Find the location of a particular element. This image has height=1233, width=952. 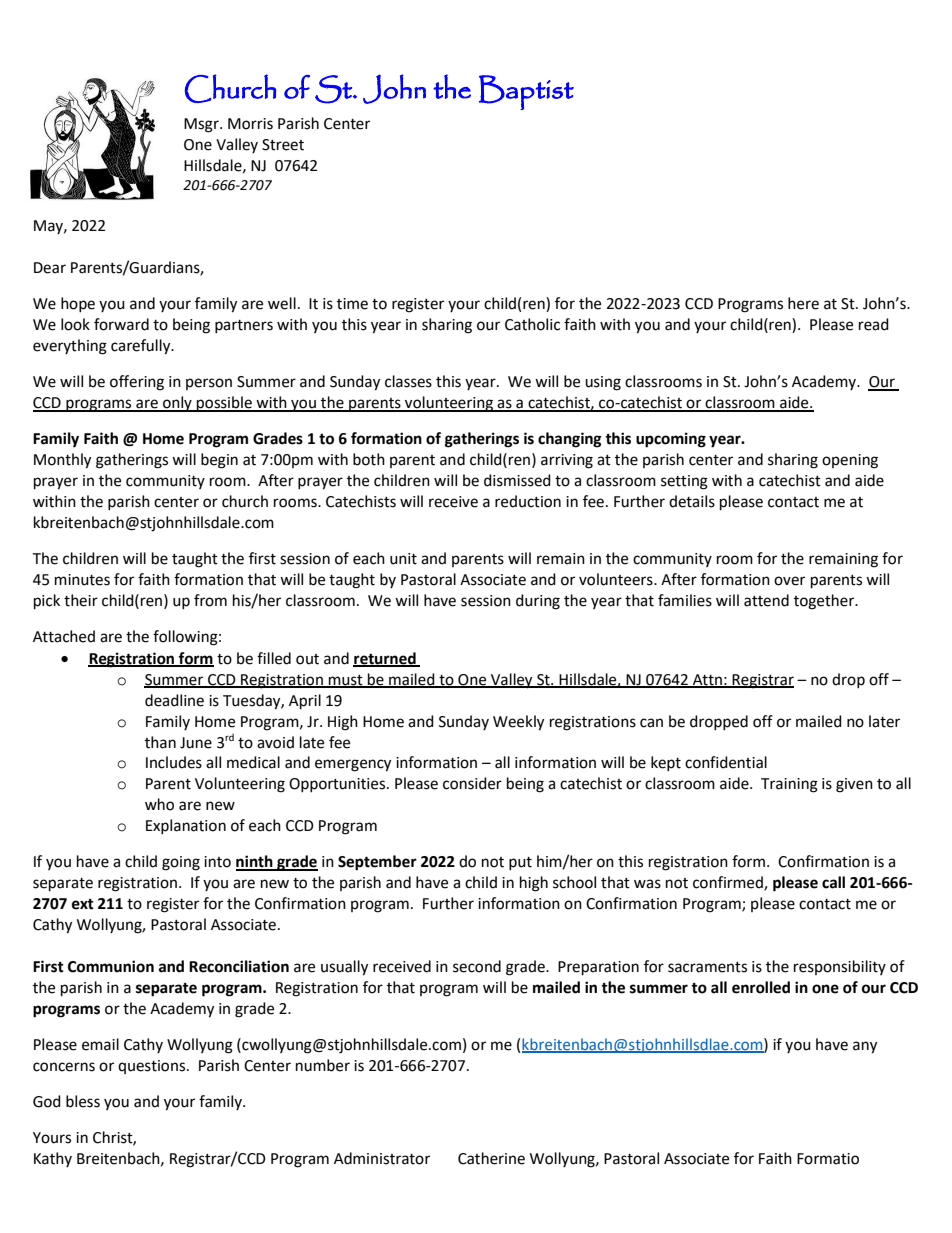

than is located at coordinates (160, 742).
